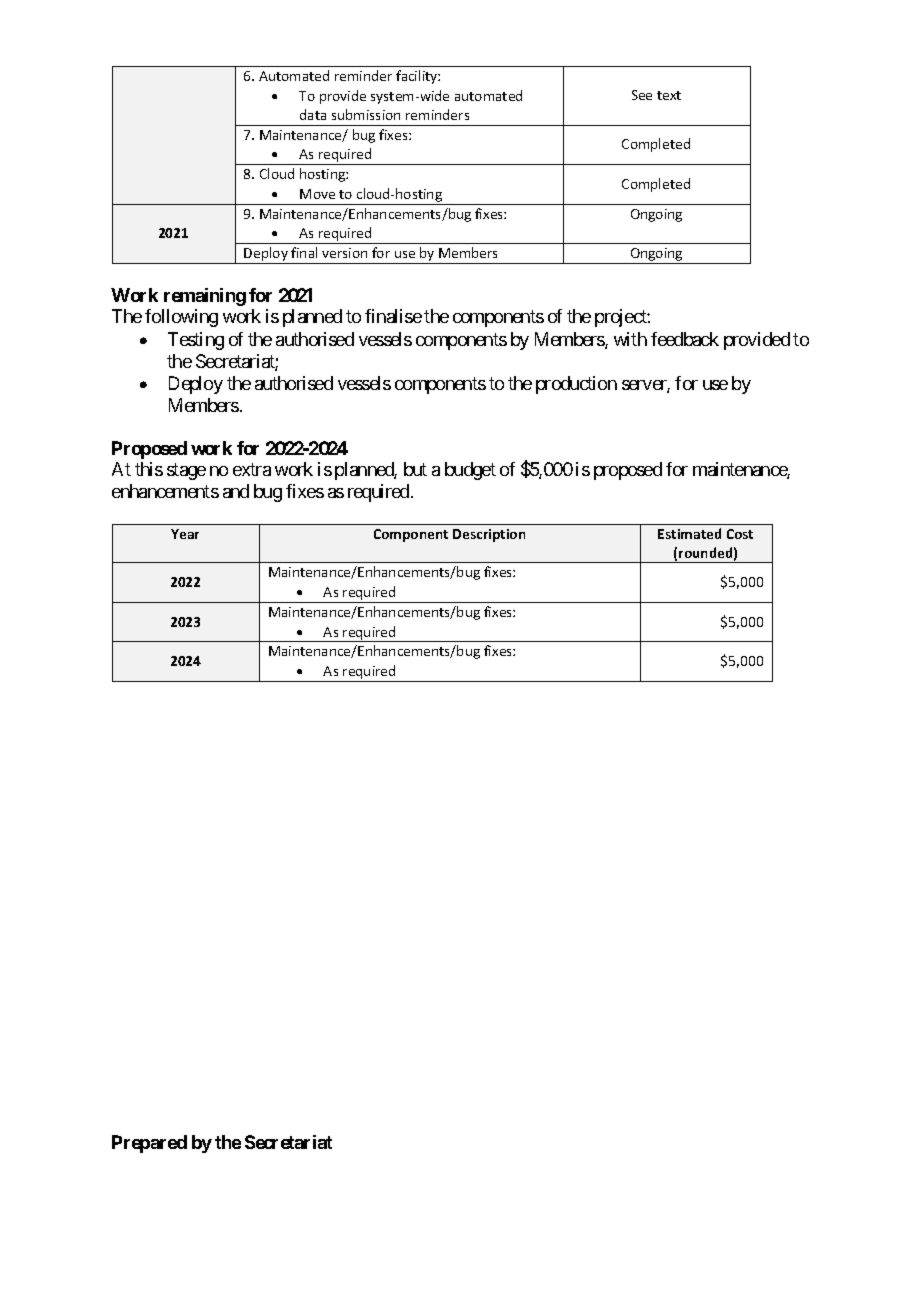 The height and width of the image is (1308, 924). What do you see at coordinates (740, 534) in the image?
I see `Cost` at bounding box center [740, 534].
